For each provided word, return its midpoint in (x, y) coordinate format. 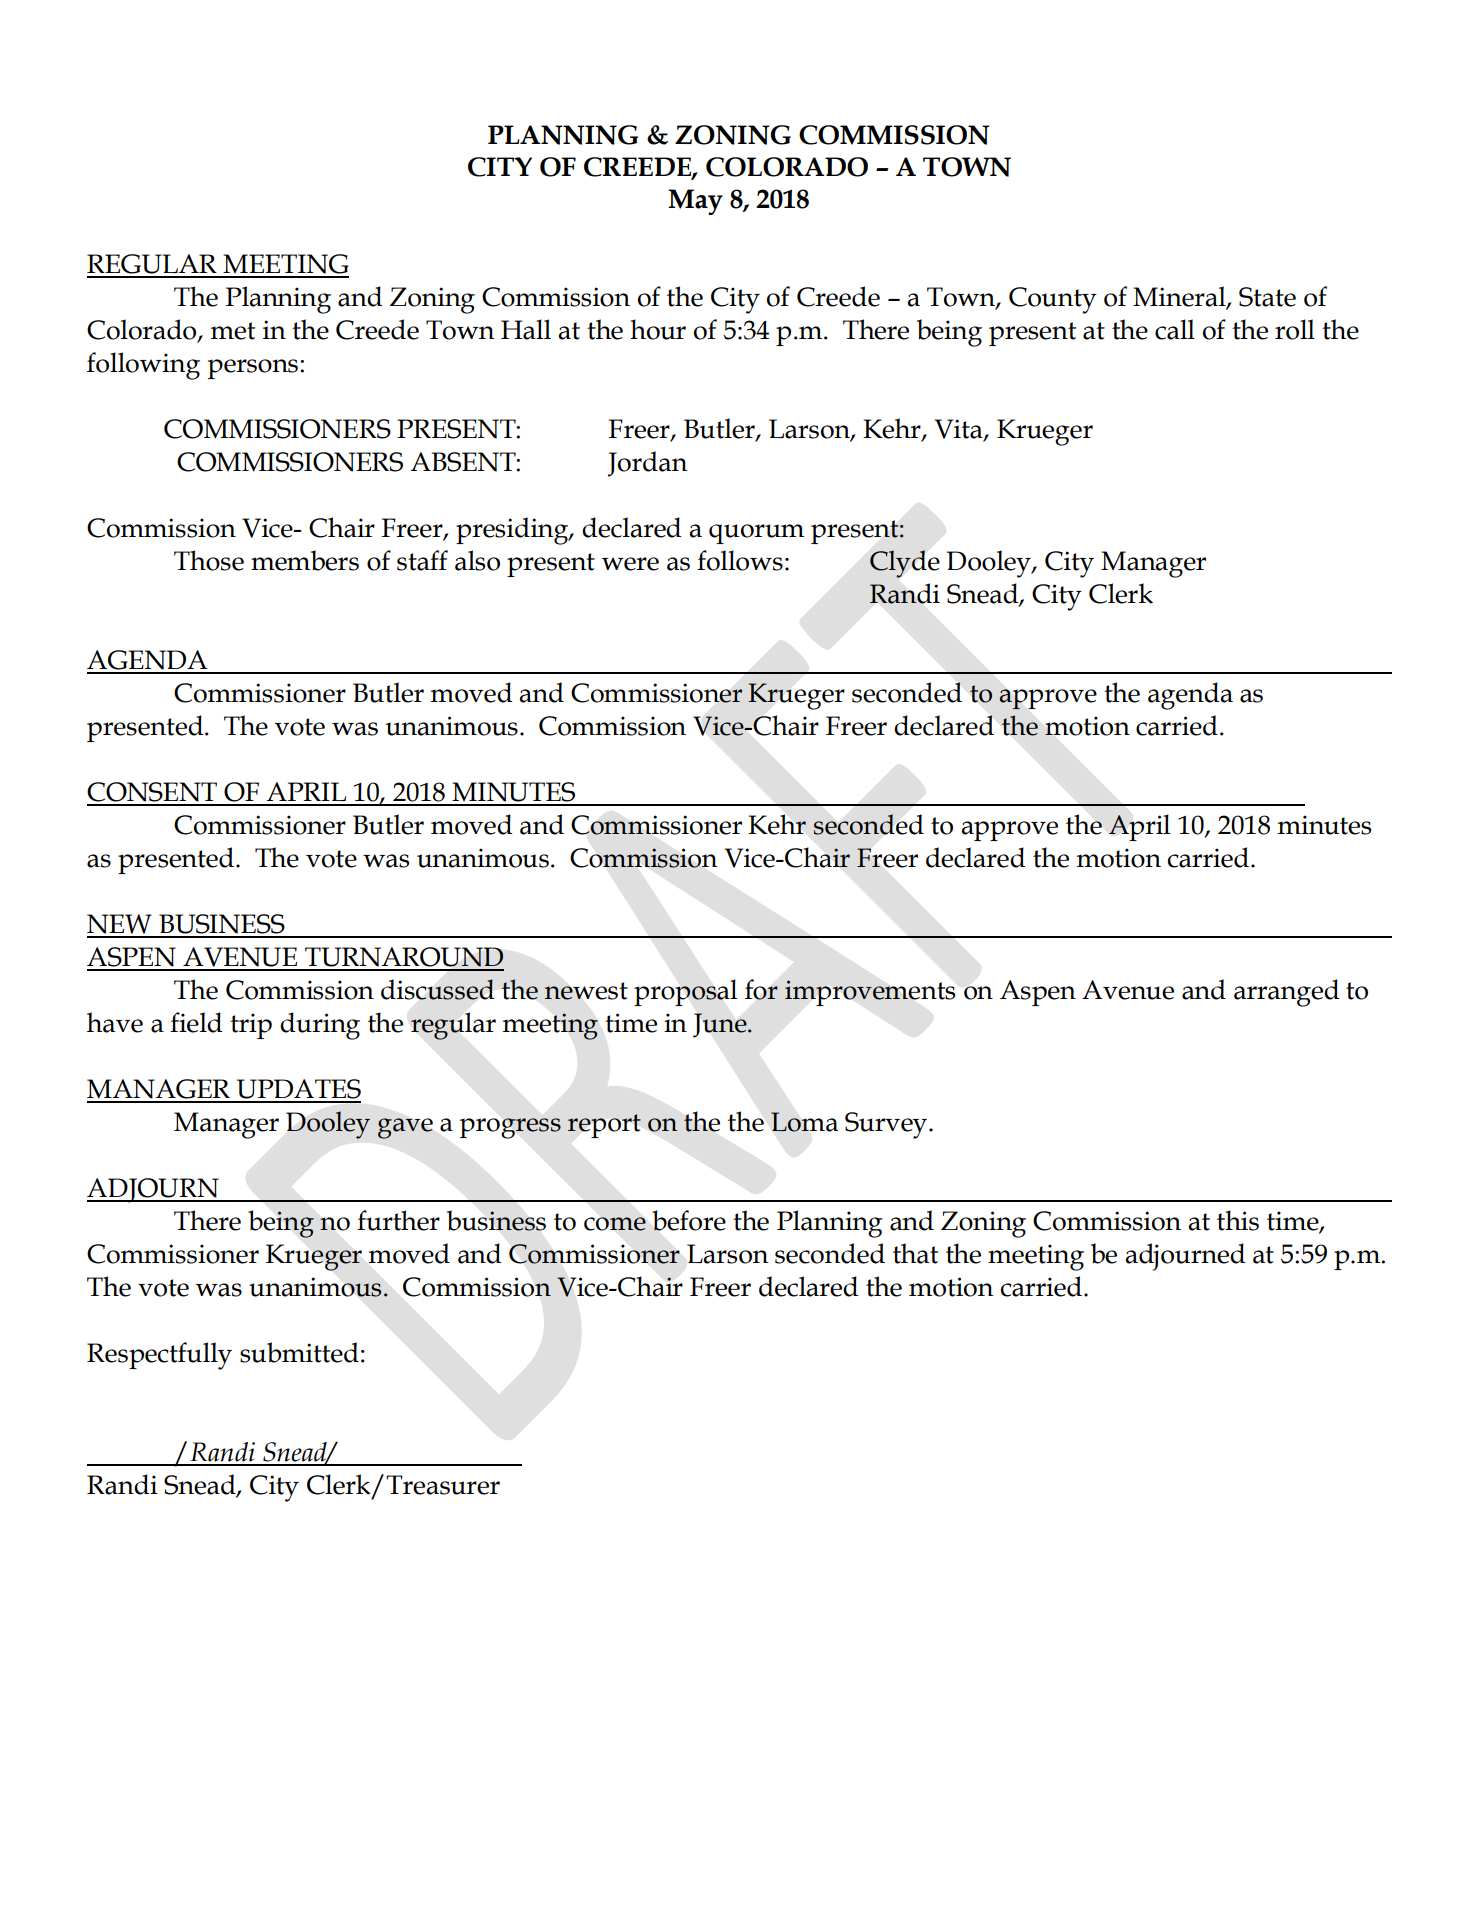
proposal (685, 992)
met (233, 331)
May (695, 202)
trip (251, 1026)
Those (209, 560)
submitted (299, 1352)
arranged (1286, 993)
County (1053, 300)
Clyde (905, 564)
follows (740, 560)
